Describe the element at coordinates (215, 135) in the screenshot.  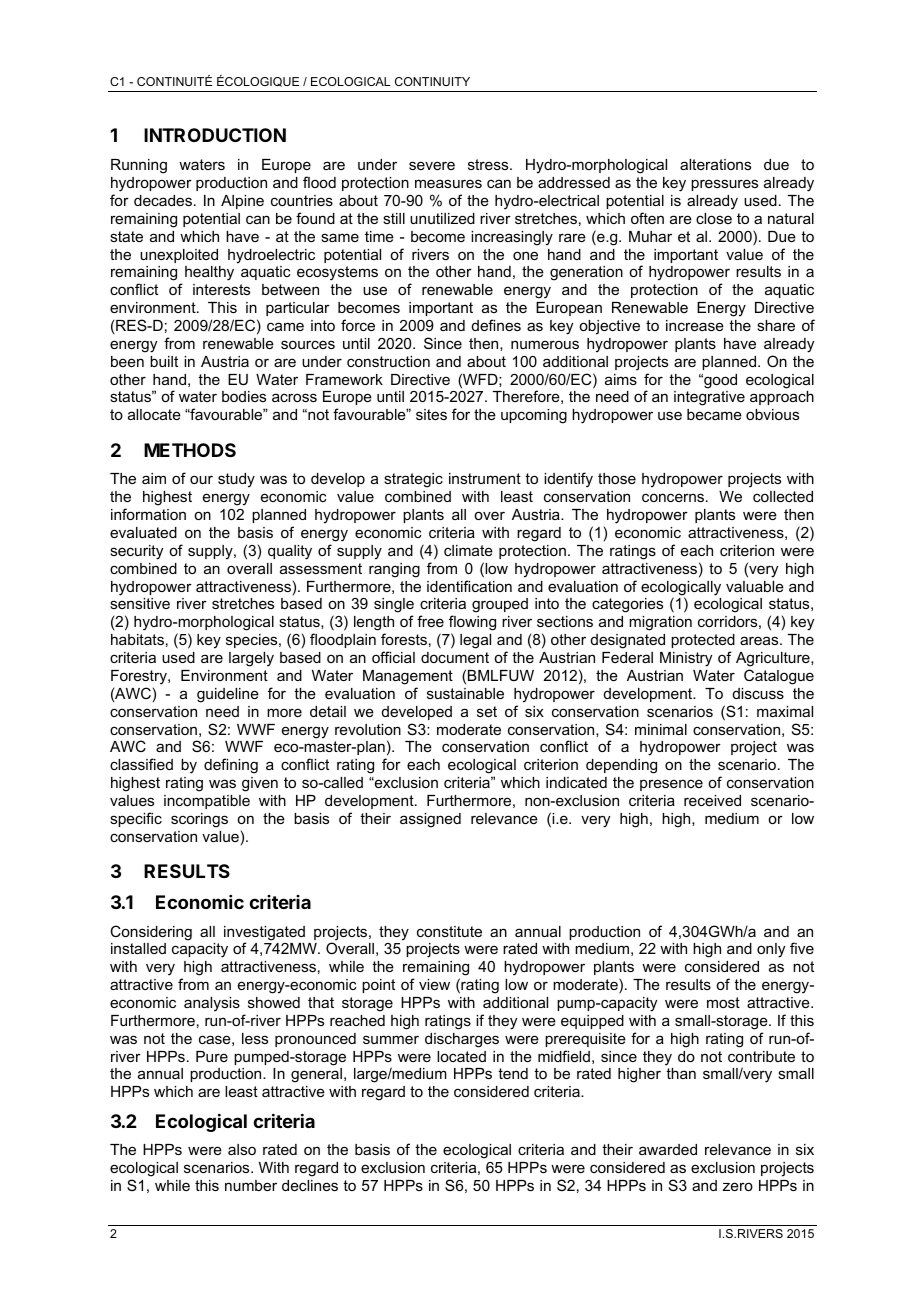
I see `INTRODUCTION` at that location.
